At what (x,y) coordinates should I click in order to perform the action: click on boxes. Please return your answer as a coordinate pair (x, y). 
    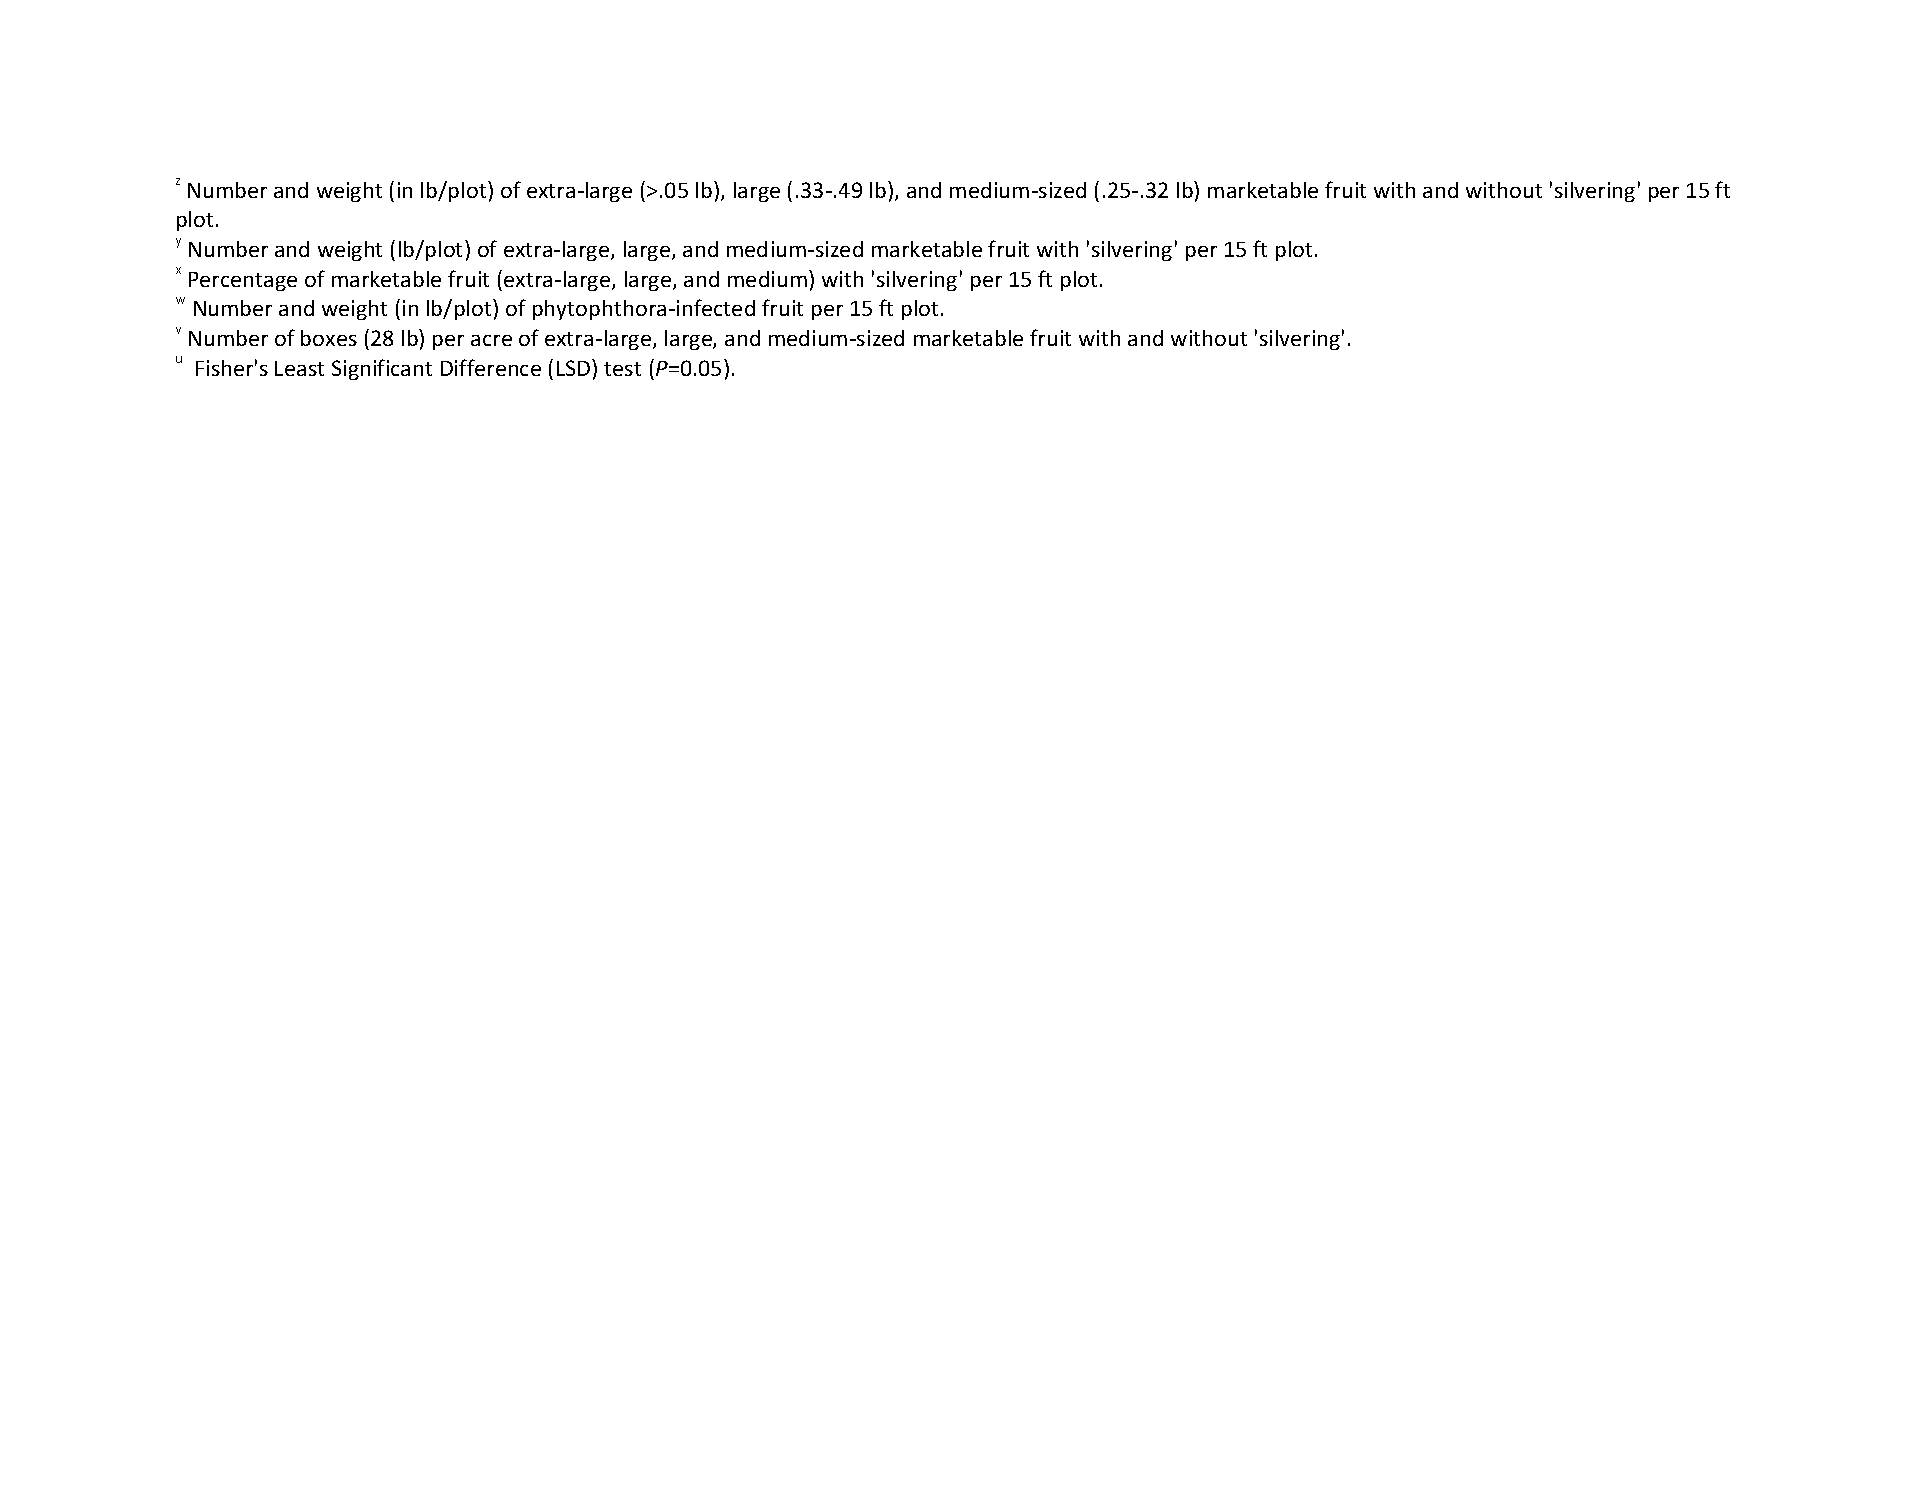
    Looking at the image, I should click on (329, 338).
